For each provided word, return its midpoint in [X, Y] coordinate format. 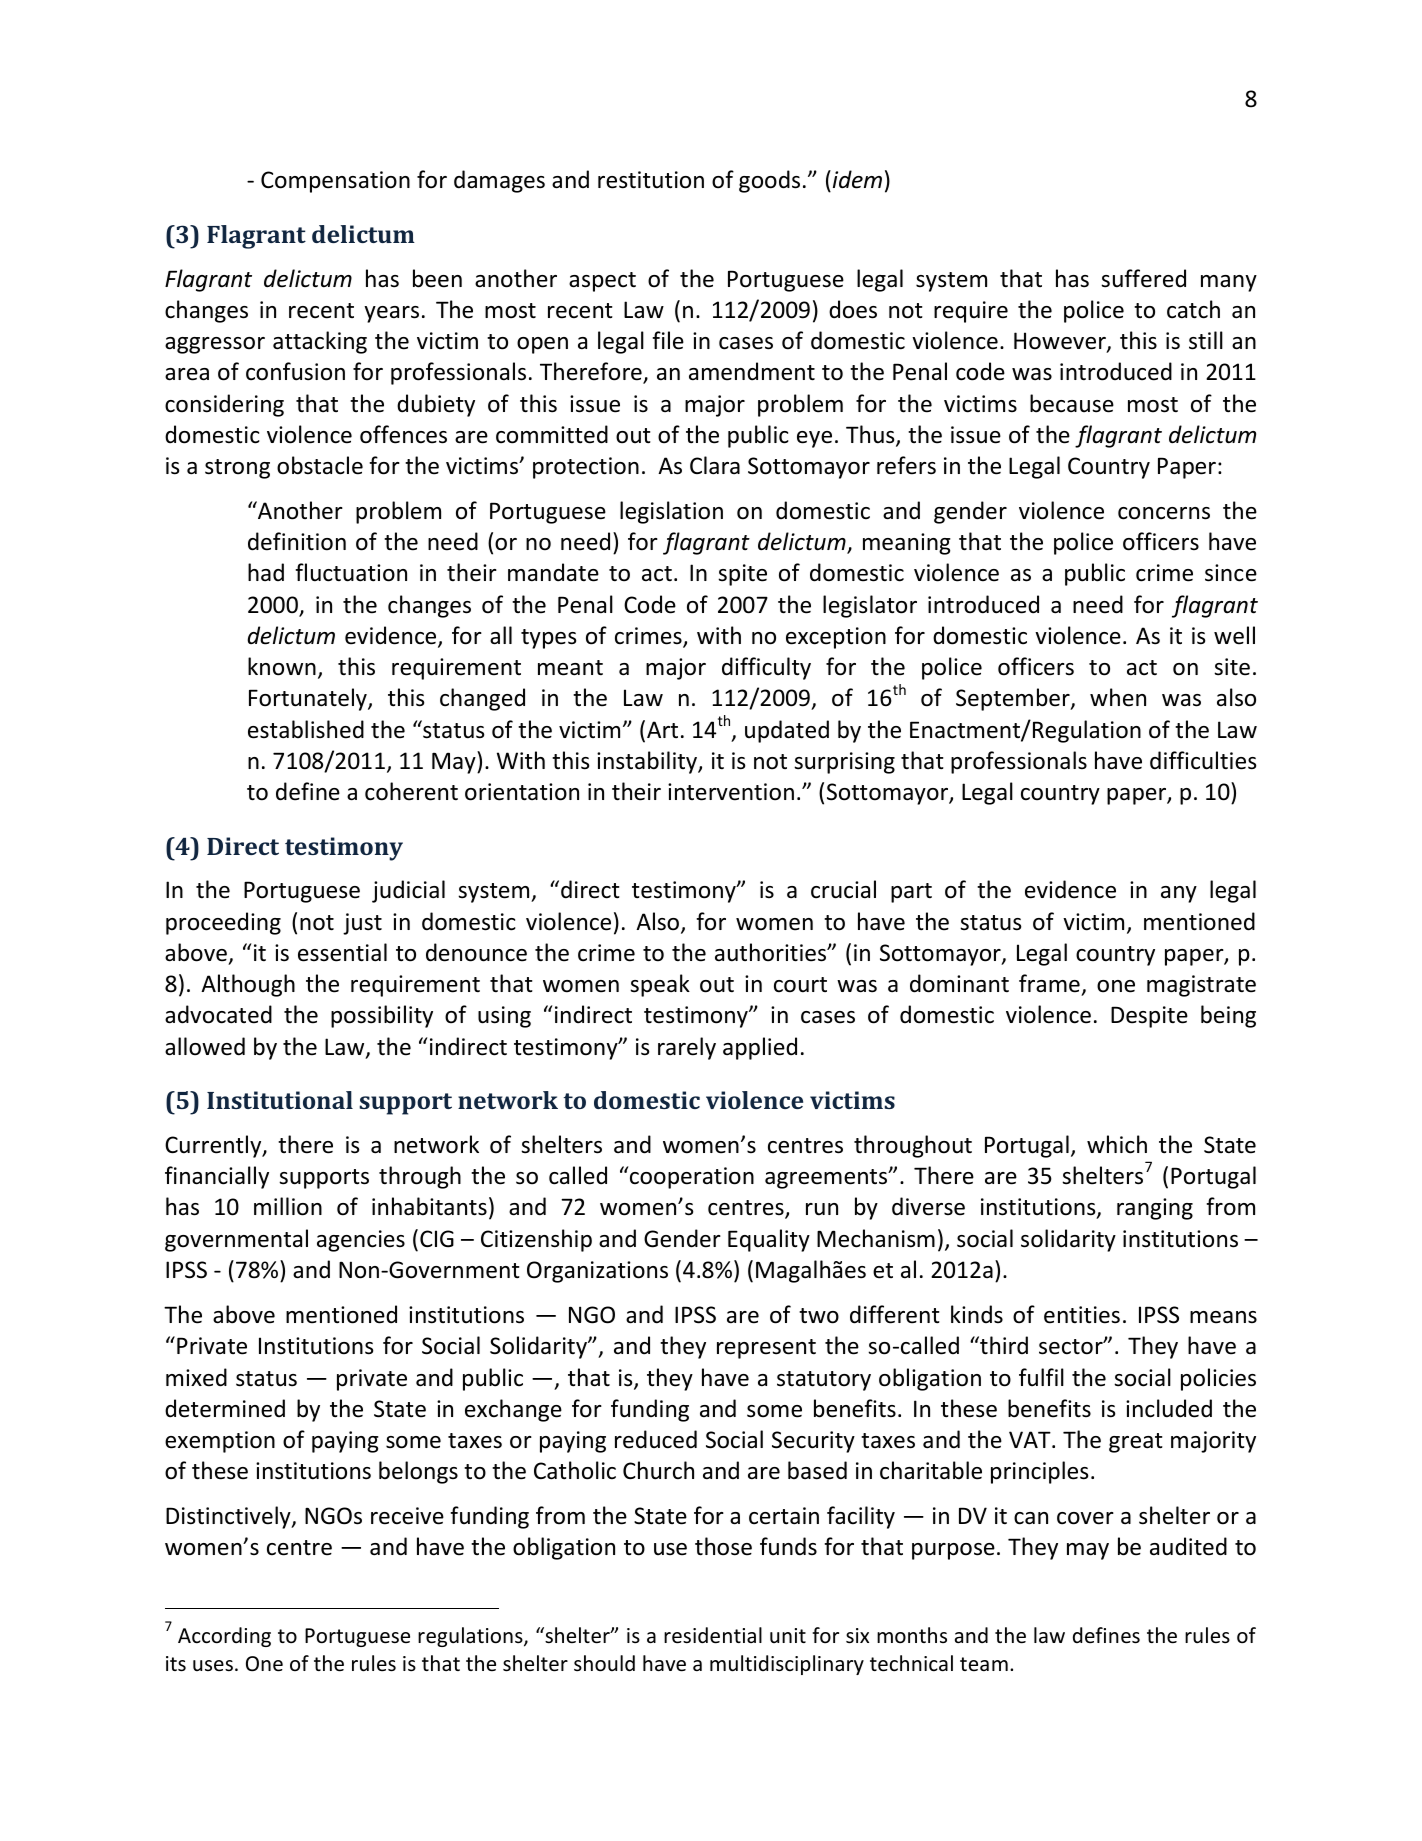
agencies [361, 1241]
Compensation [335, 182]
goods [769, 181]
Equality [769, 1240]
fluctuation [351, 572]
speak [660, 985]
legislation [671, 512]
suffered [1143, 278]
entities [1082, 1315]
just [362, 924]
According [224, 1637]
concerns [1164, 513]
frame [1049, 983]
